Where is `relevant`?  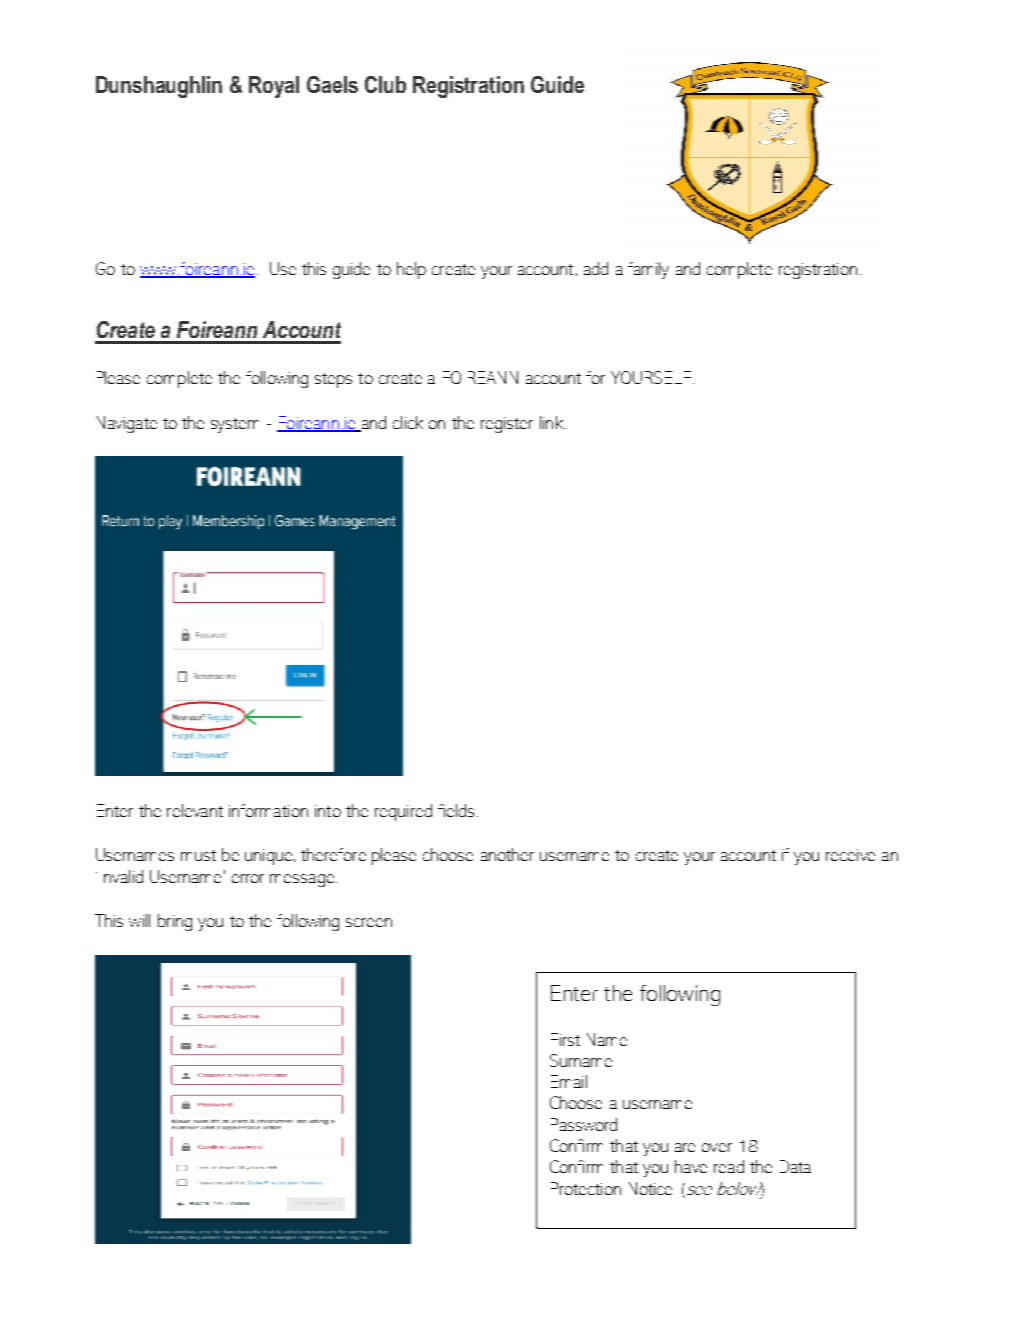
relevant is located at coordinates (195, 810).
